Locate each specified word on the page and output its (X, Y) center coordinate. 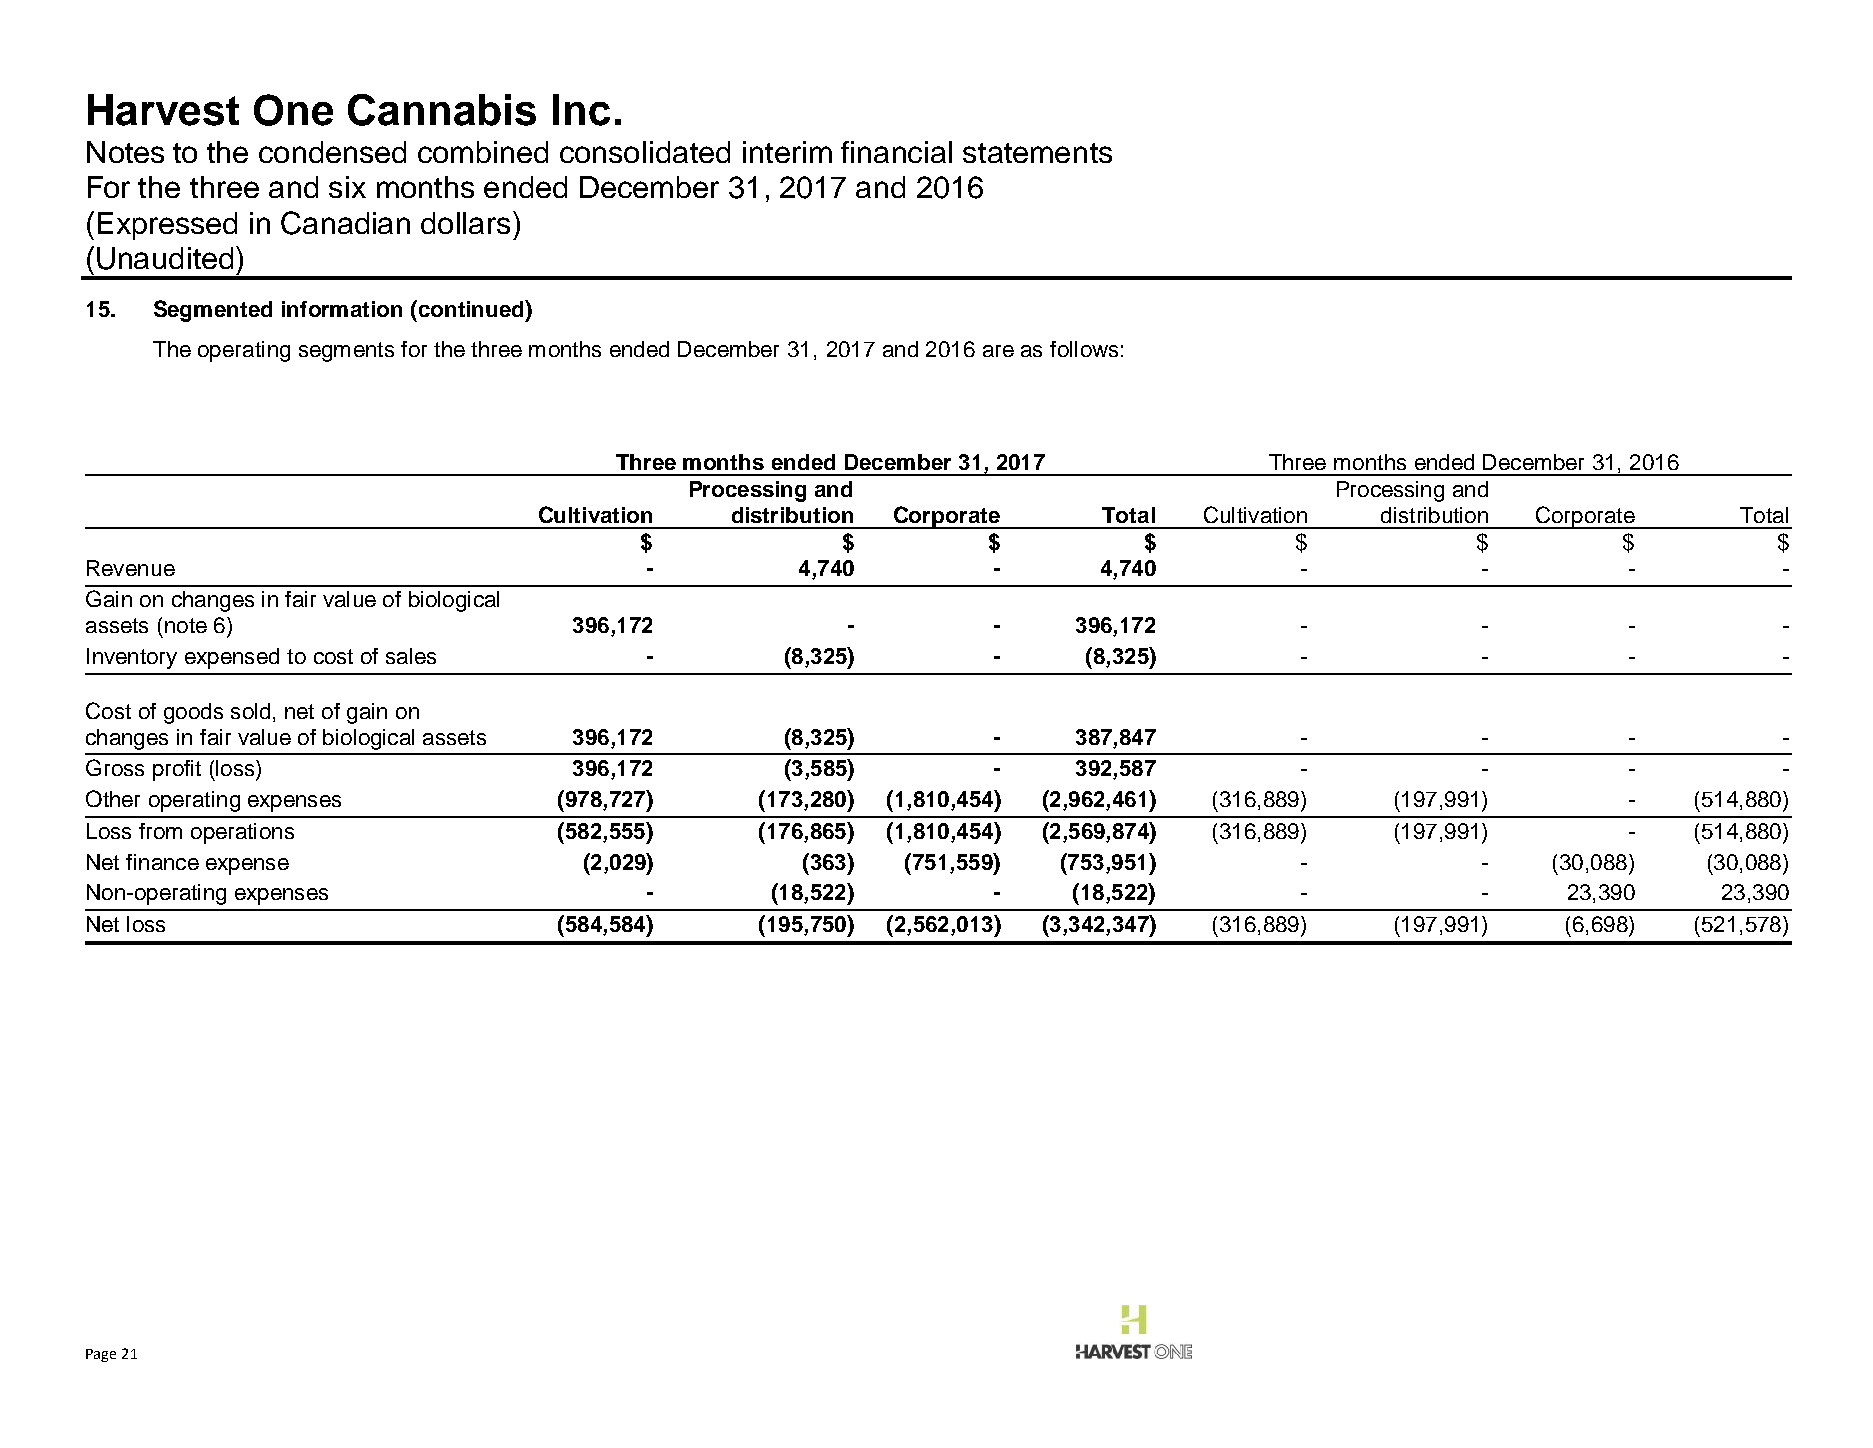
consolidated (645, 152)
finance (162, 862)
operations (242, 833)
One (293, 110)
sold (250, 711)
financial (896, 152)
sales (411, 656)
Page (101, 1355)
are (998, 351)
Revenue (131, 568)
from (160, 831)
